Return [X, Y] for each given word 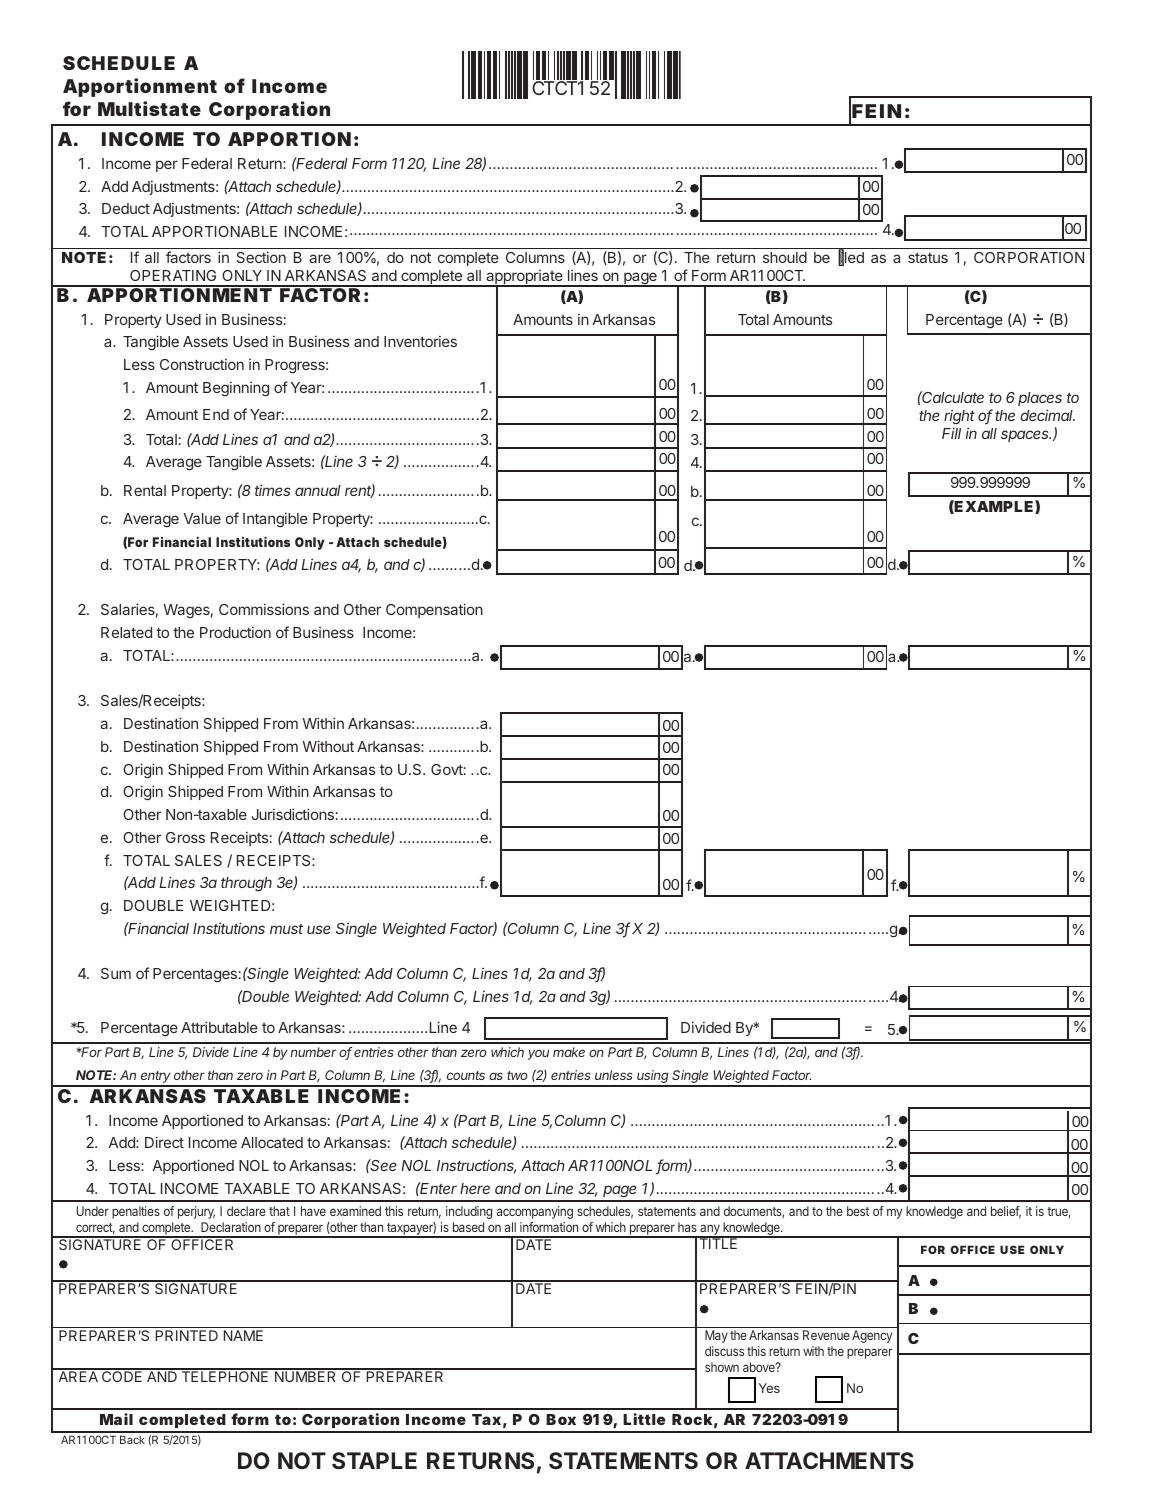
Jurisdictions [293, 814]
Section [261, 257]
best [858, 1211]
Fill [951, 433]
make [569, 1052]
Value [202, 518]
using [653, 1078]
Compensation [434, 610]
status [928, 258]
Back [132, 1439]
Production [235, 632]
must [286, 929]
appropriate [524, 278]
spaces [1026, 436]
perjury [196, 1212]
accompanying [535, 1212]
